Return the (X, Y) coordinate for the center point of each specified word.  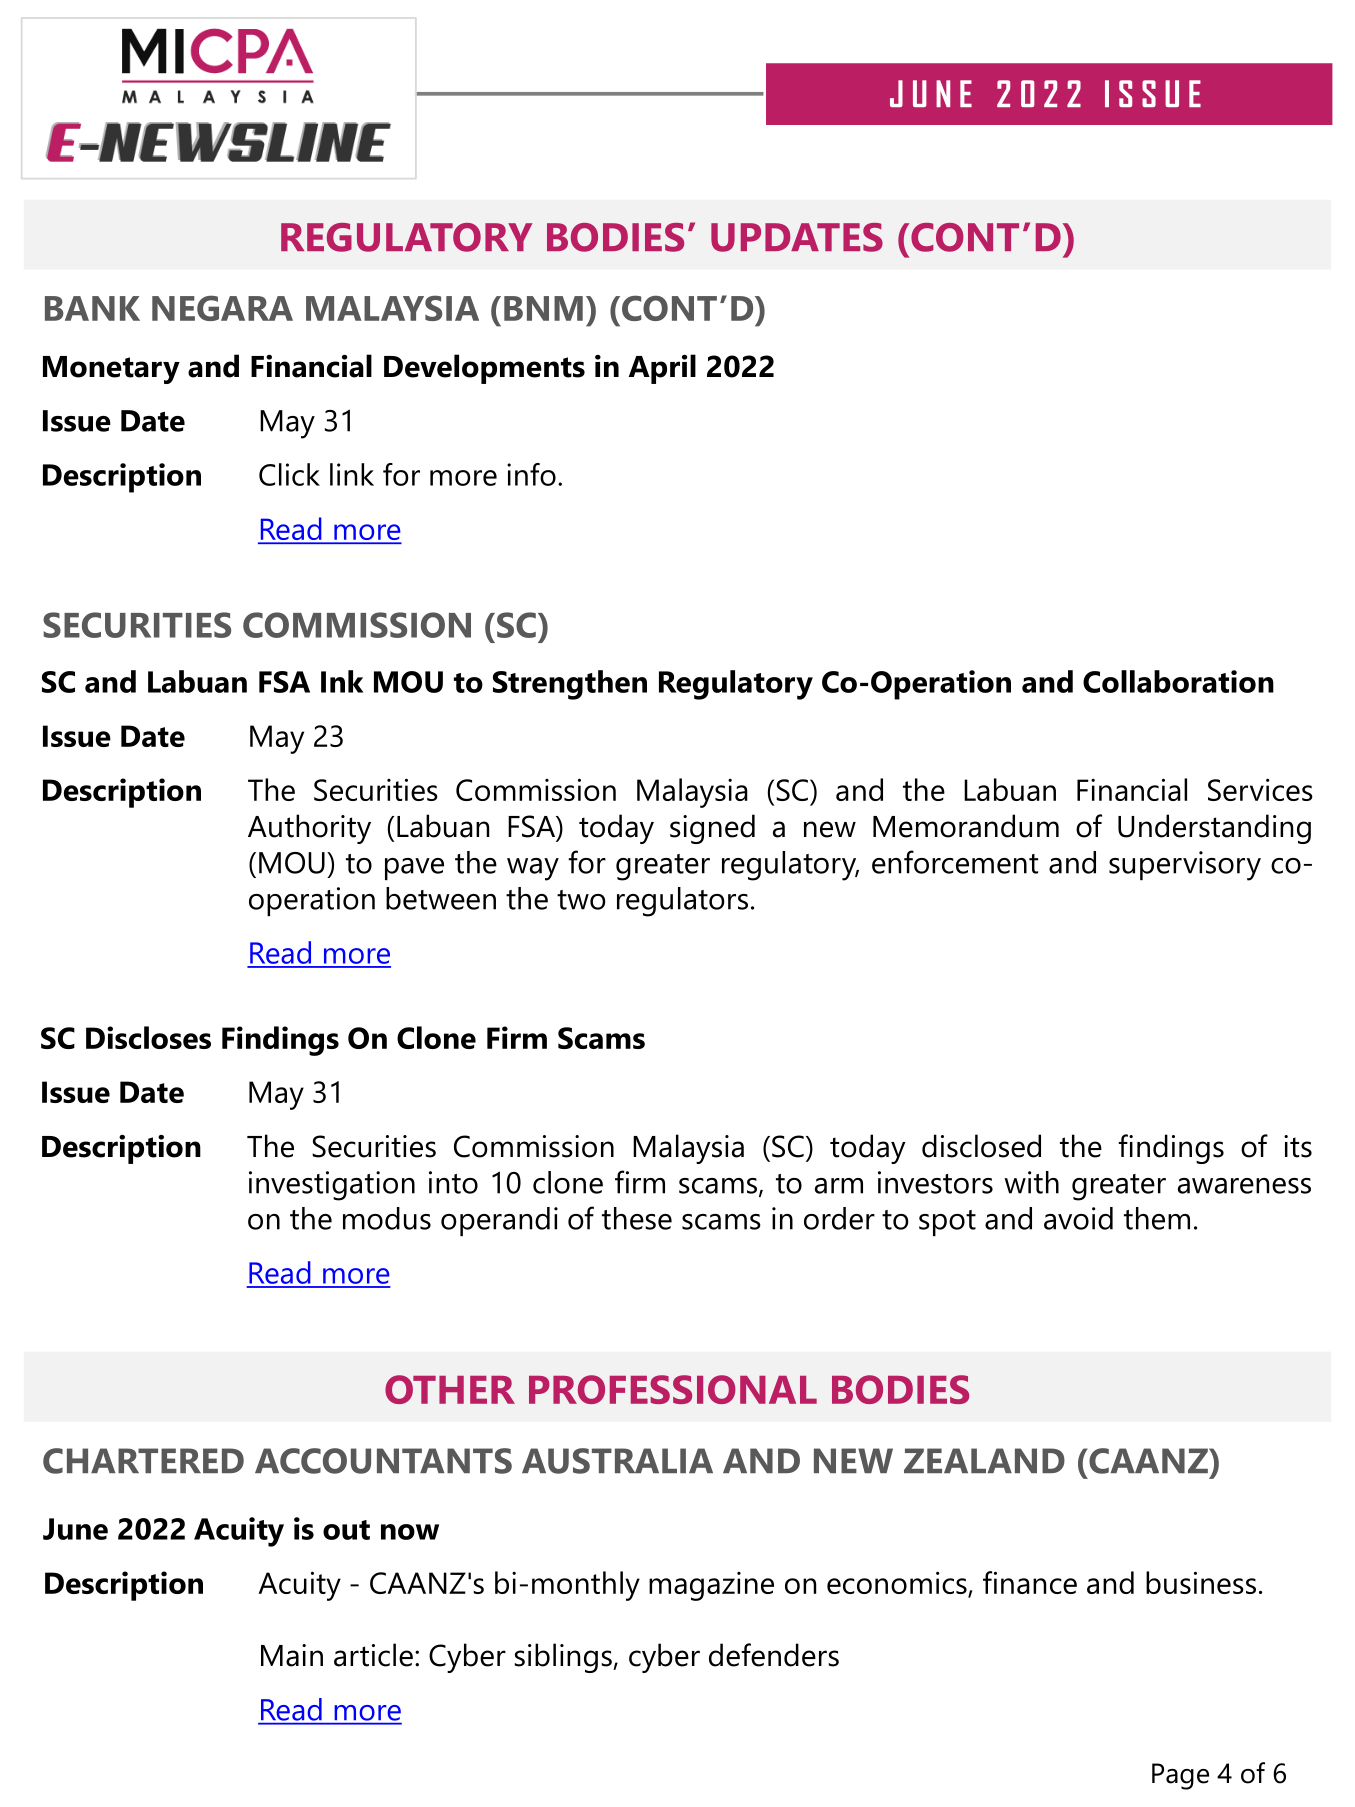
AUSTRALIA (617, 1461)
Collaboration (1178, 681)
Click (289, 474)
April (662, 369)
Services (1260, 789)
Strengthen (570, 685)
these (637, 1218)
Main (292, 1655)
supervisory (1185, 866)
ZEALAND (984, 1460)
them (1157, 1218)
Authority (309, 829)
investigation (332, 1186)
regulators (682, 902)
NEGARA (222, 308)
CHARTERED (143, 1461)
